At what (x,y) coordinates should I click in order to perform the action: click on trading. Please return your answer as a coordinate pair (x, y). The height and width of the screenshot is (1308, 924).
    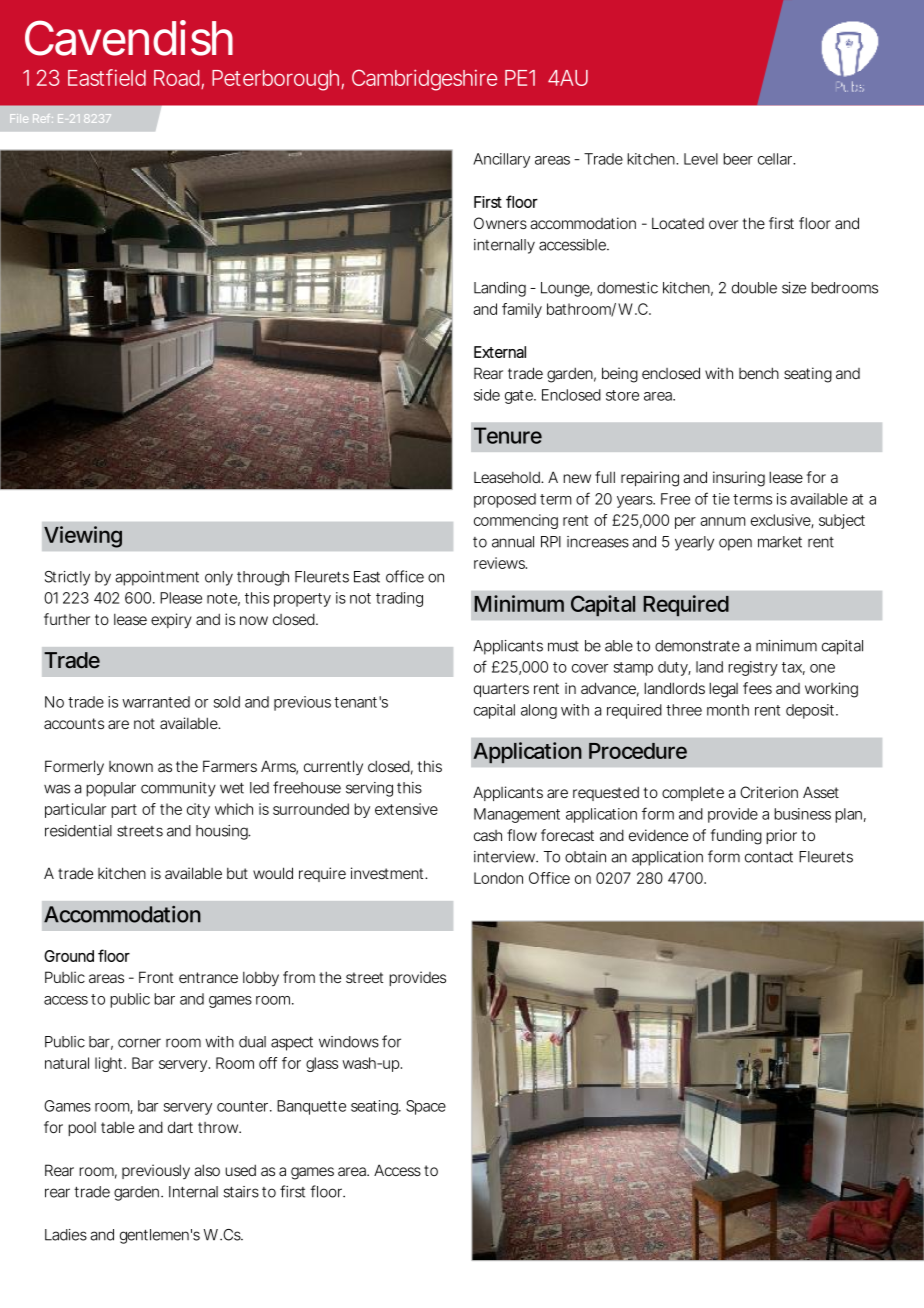
    Looking at the image, I should click on (399, 599).
